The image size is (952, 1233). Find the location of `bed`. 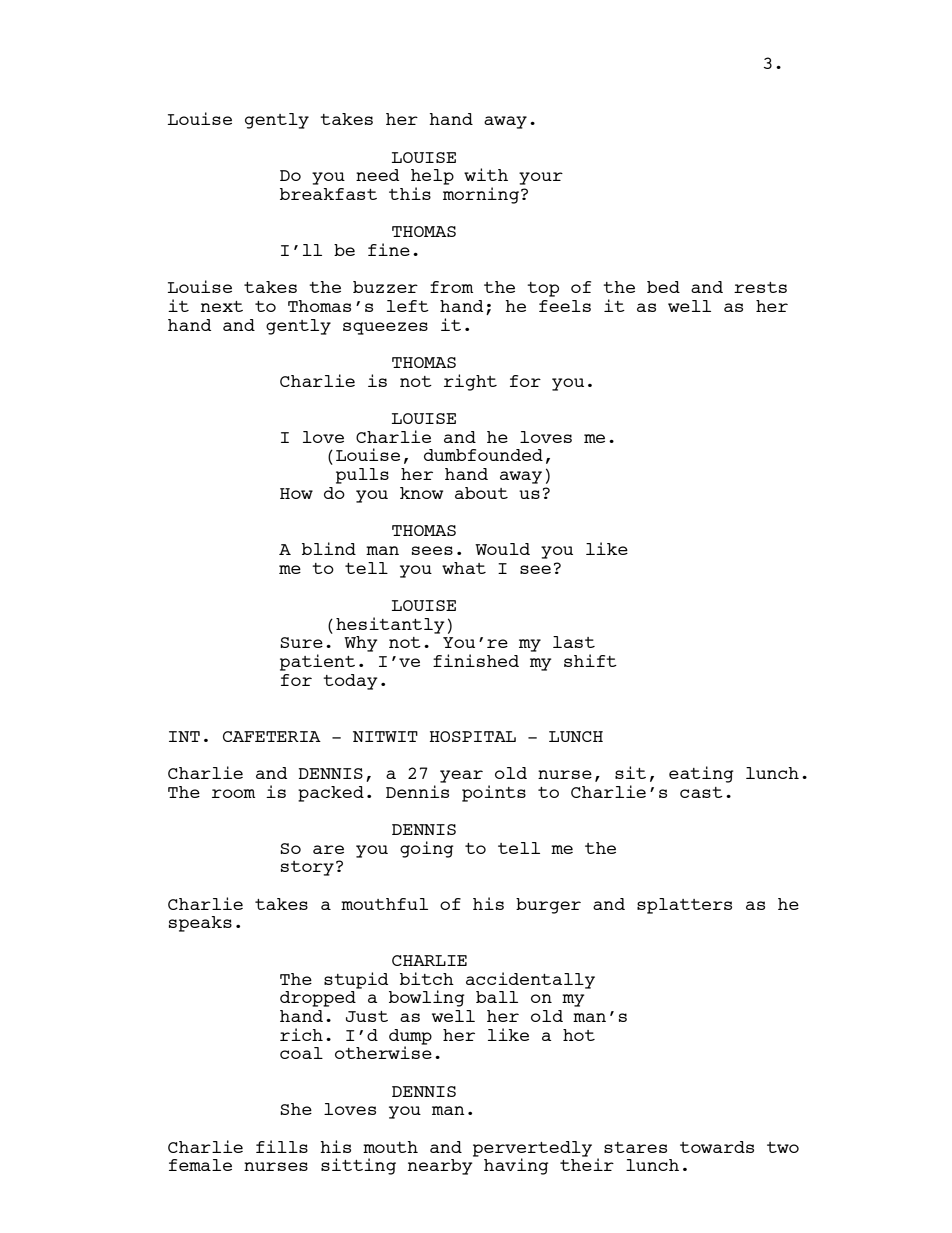

bed is located at coordinates (663, 287).
